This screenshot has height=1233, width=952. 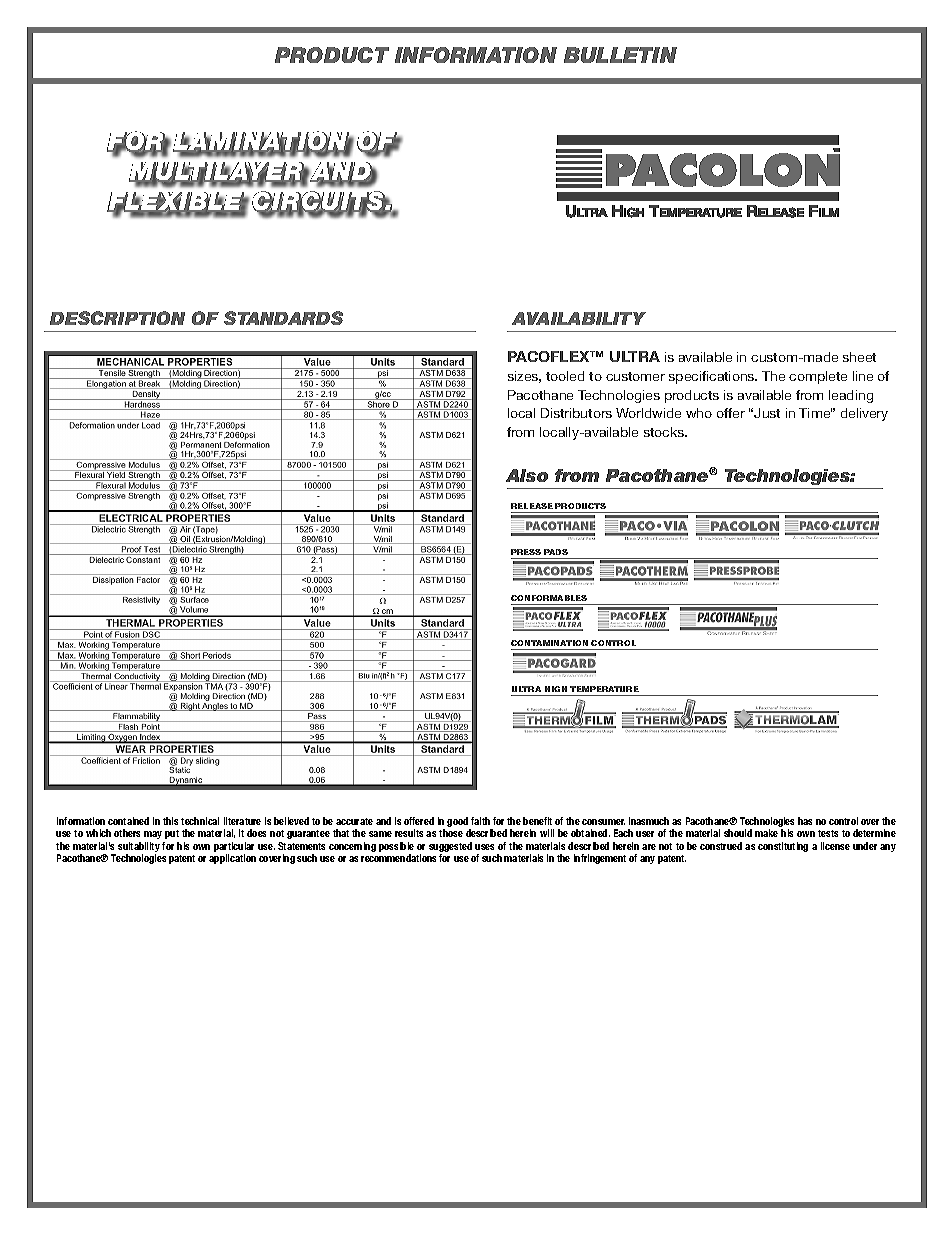 What do you see at coordinates (579, 318) in the screenshot?
I see `AVAILABILITY` at bounding box center [579, 318].
